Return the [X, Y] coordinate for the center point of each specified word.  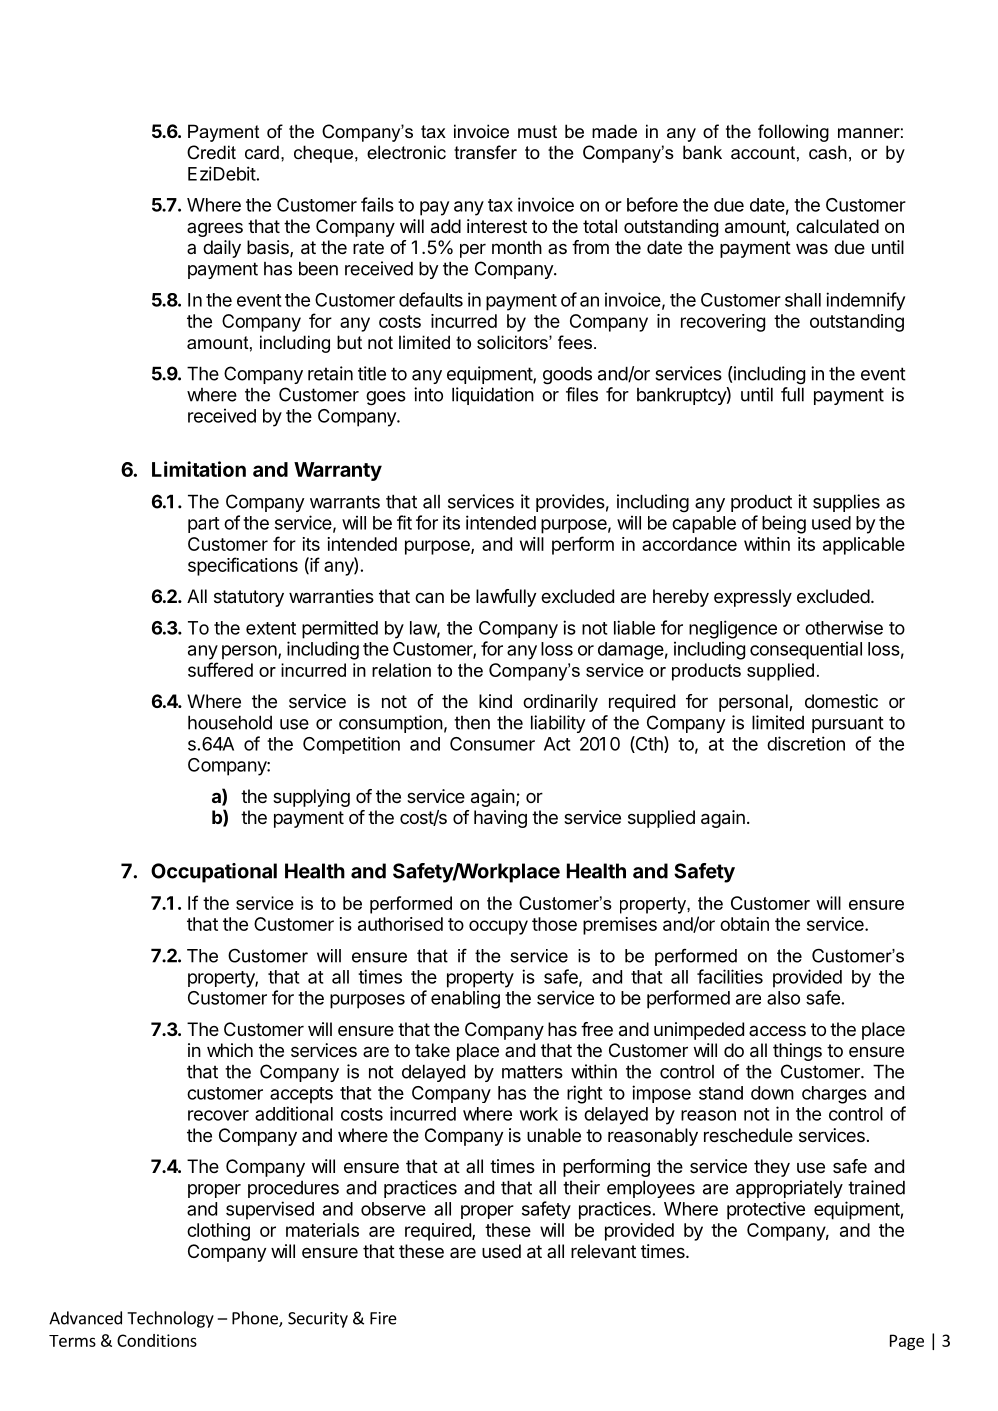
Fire [383, 1318]
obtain [744, 924]
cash [828, 152]
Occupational [214, 873]
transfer [485, 152]
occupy [498, 927]
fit [404, 522]
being [784, 524]
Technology [170, 1319]
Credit [211, 152]
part [203, 525]
